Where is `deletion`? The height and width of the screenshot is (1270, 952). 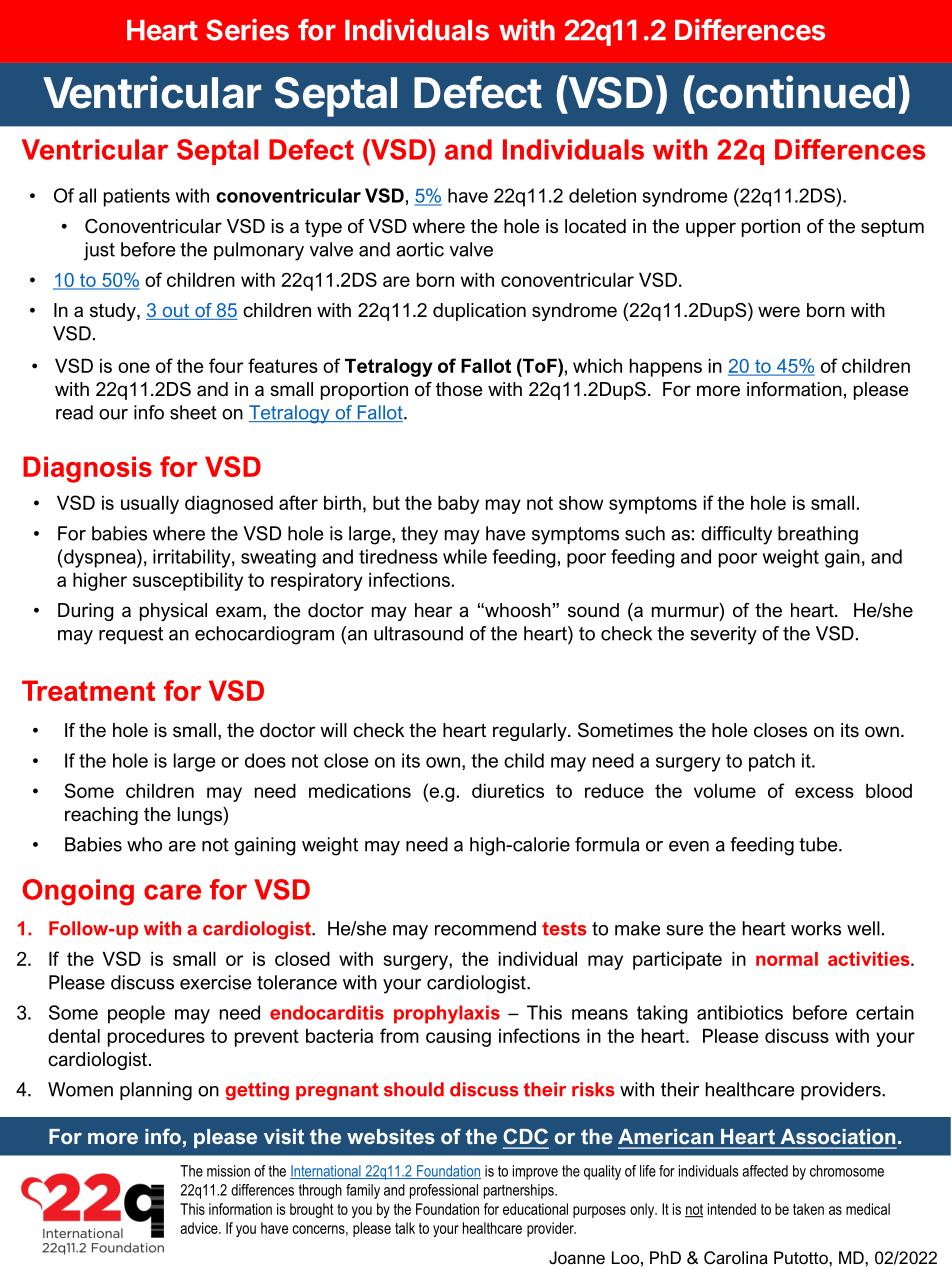 deletion is located at coordinates (602, 195).
